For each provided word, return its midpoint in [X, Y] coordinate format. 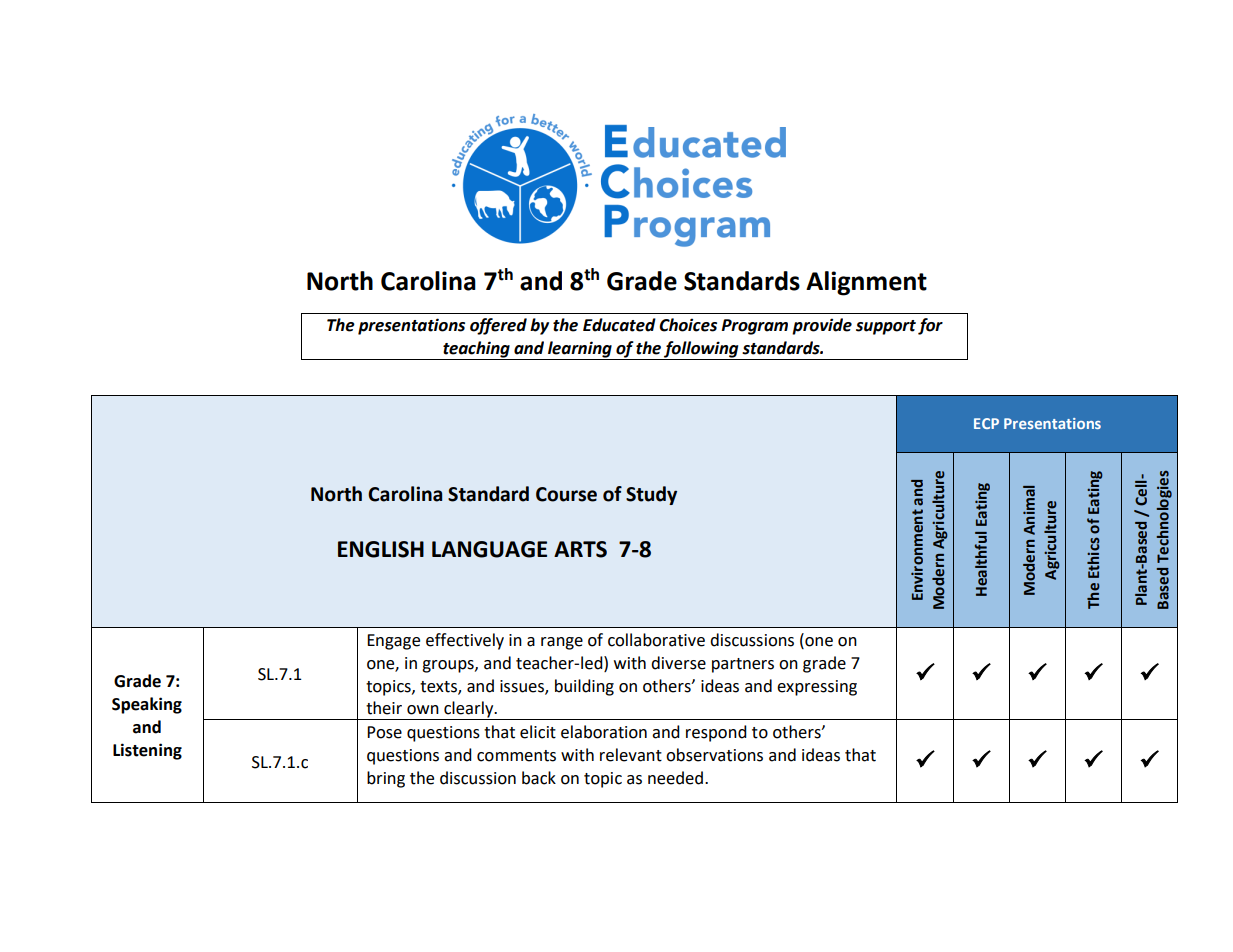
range [562, 643]
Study [651, 495]
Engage [393, 642]
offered [498, 326]
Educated [619, 325]
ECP [986, 423]
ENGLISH [381, 549]
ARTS [580, 549]
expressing [817, 688]
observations [714, 755]
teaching [476, 350]
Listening [147, 751]
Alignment [866, 283]
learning [580, 350]
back [539, 778]
